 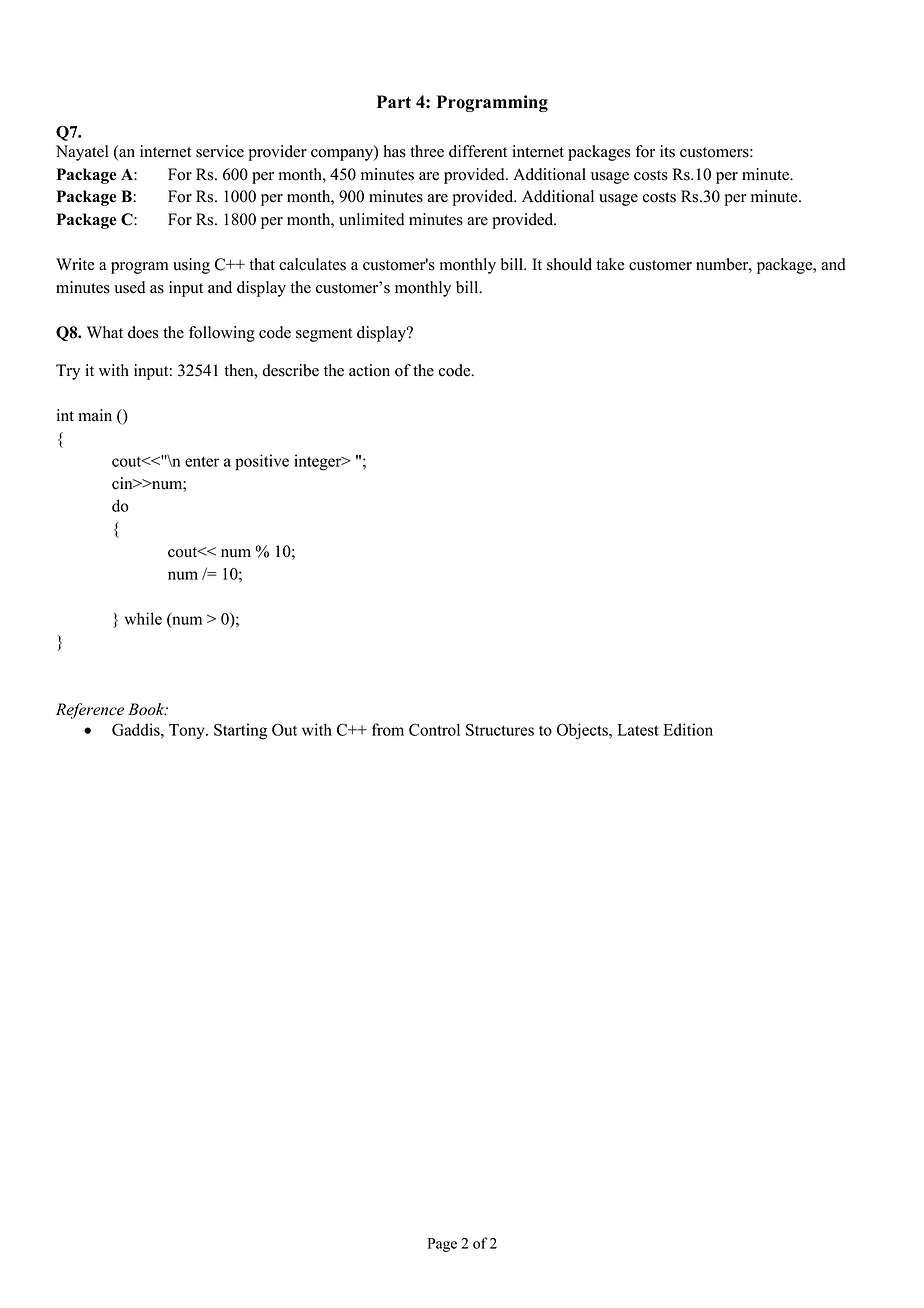 I want to click on service, so click(x=220, y=151).
